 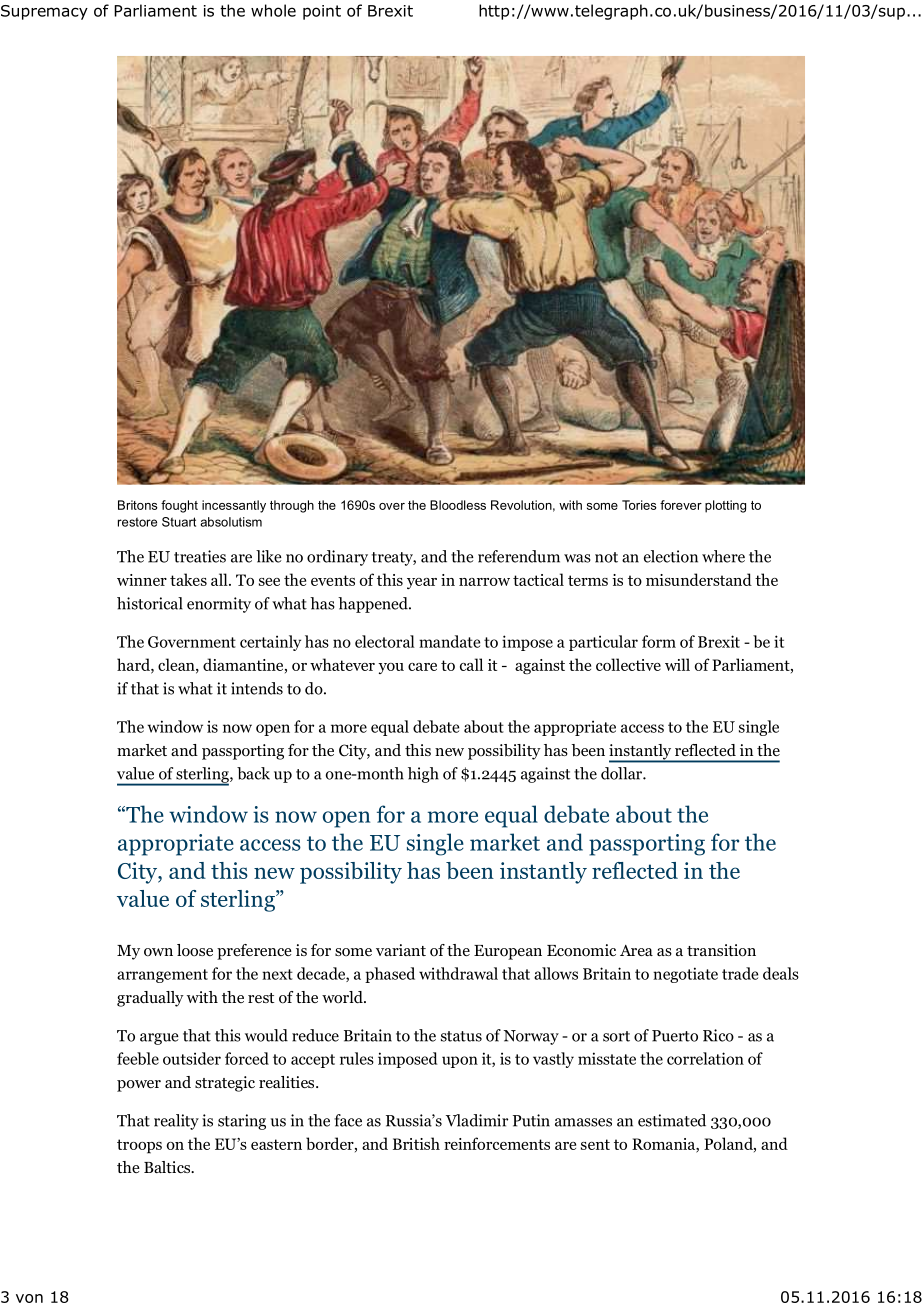 I want to click on historical, so click(x=150, y=603).
